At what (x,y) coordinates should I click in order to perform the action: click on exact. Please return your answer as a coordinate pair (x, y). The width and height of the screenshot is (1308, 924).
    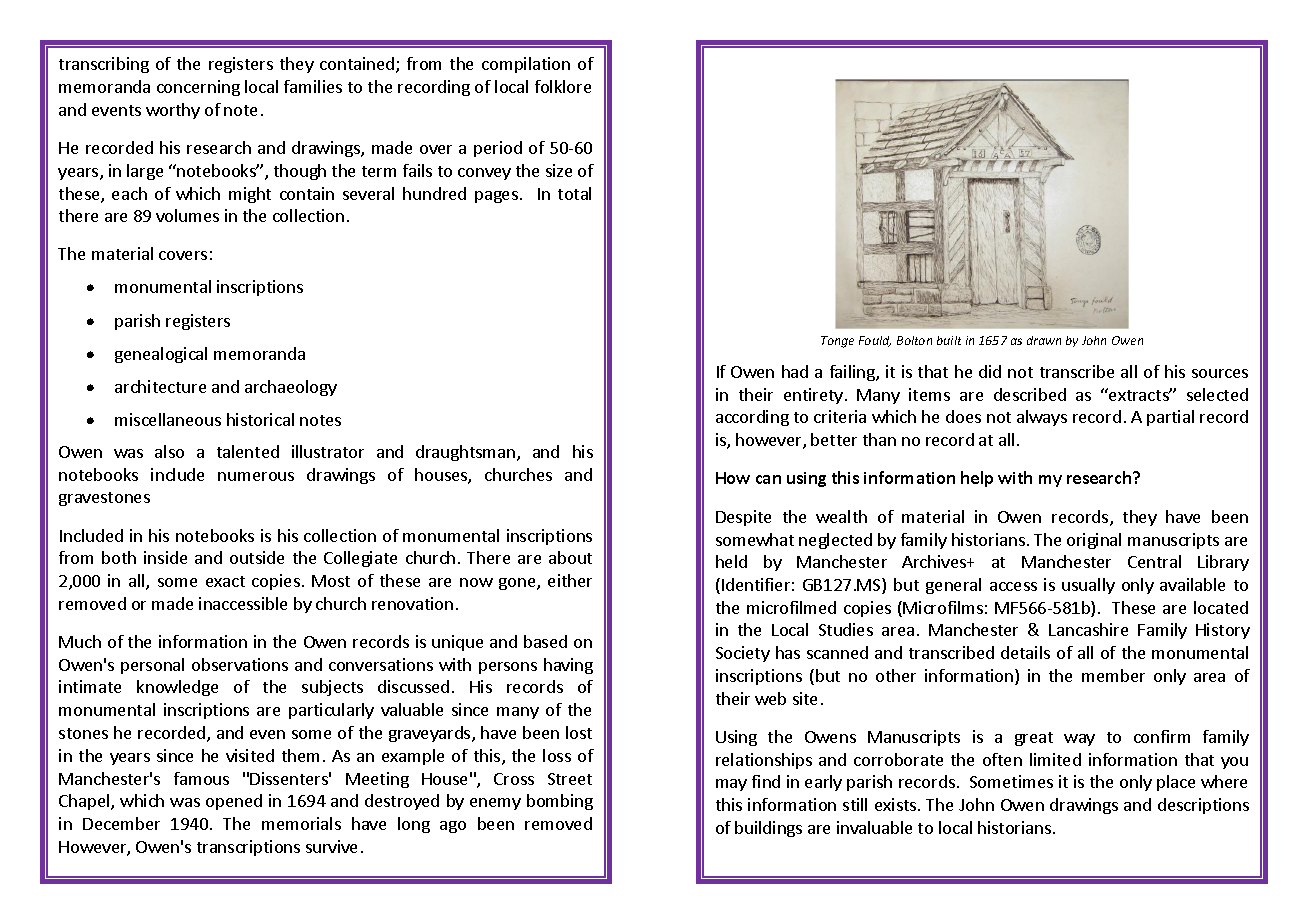
    Looking at the image, I should click on (225, 581).
